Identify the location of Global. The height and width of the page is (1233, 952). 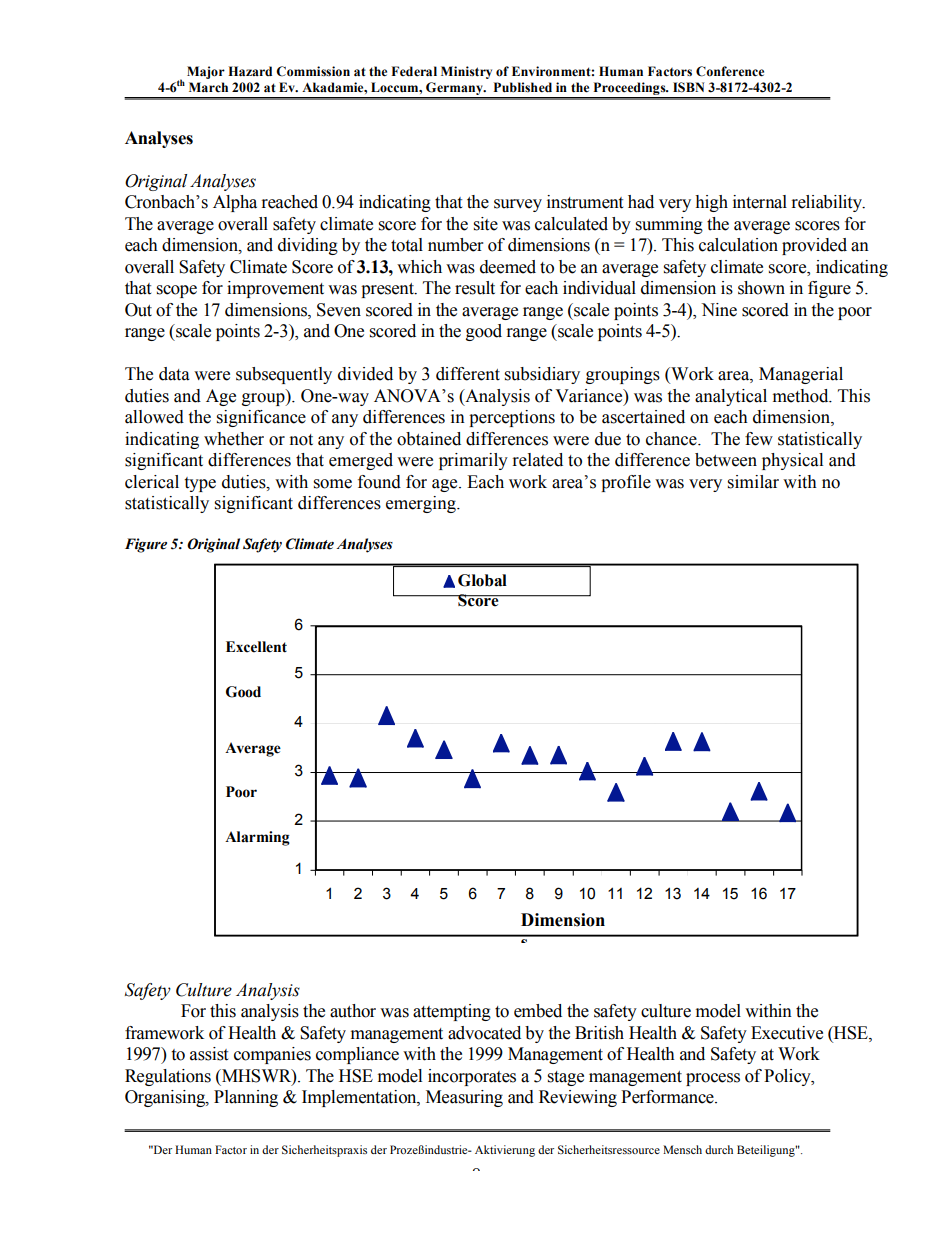
(482, 580).
